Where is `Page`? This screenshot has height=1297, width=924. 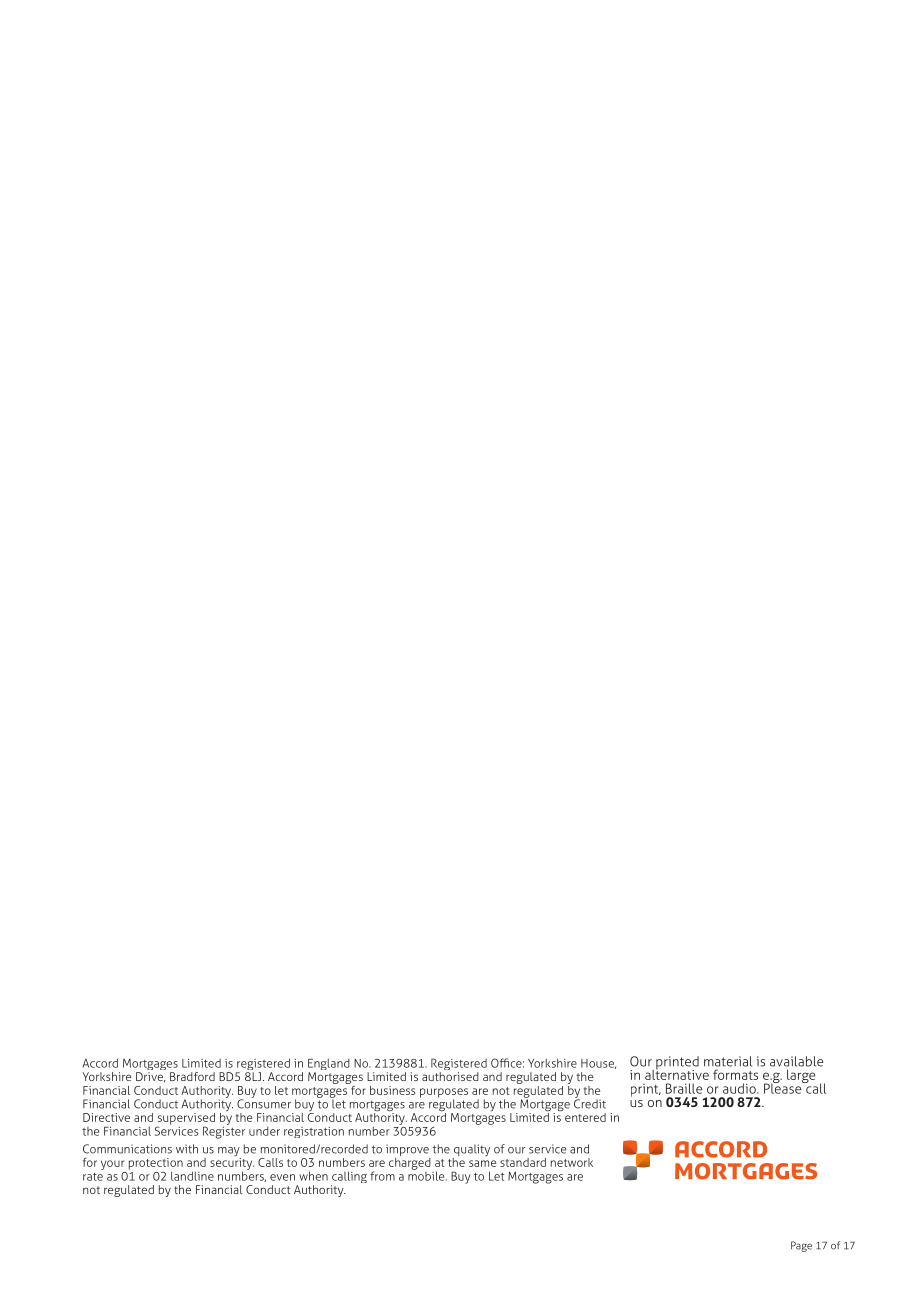 Page is located at coordinates (801, 1246).
